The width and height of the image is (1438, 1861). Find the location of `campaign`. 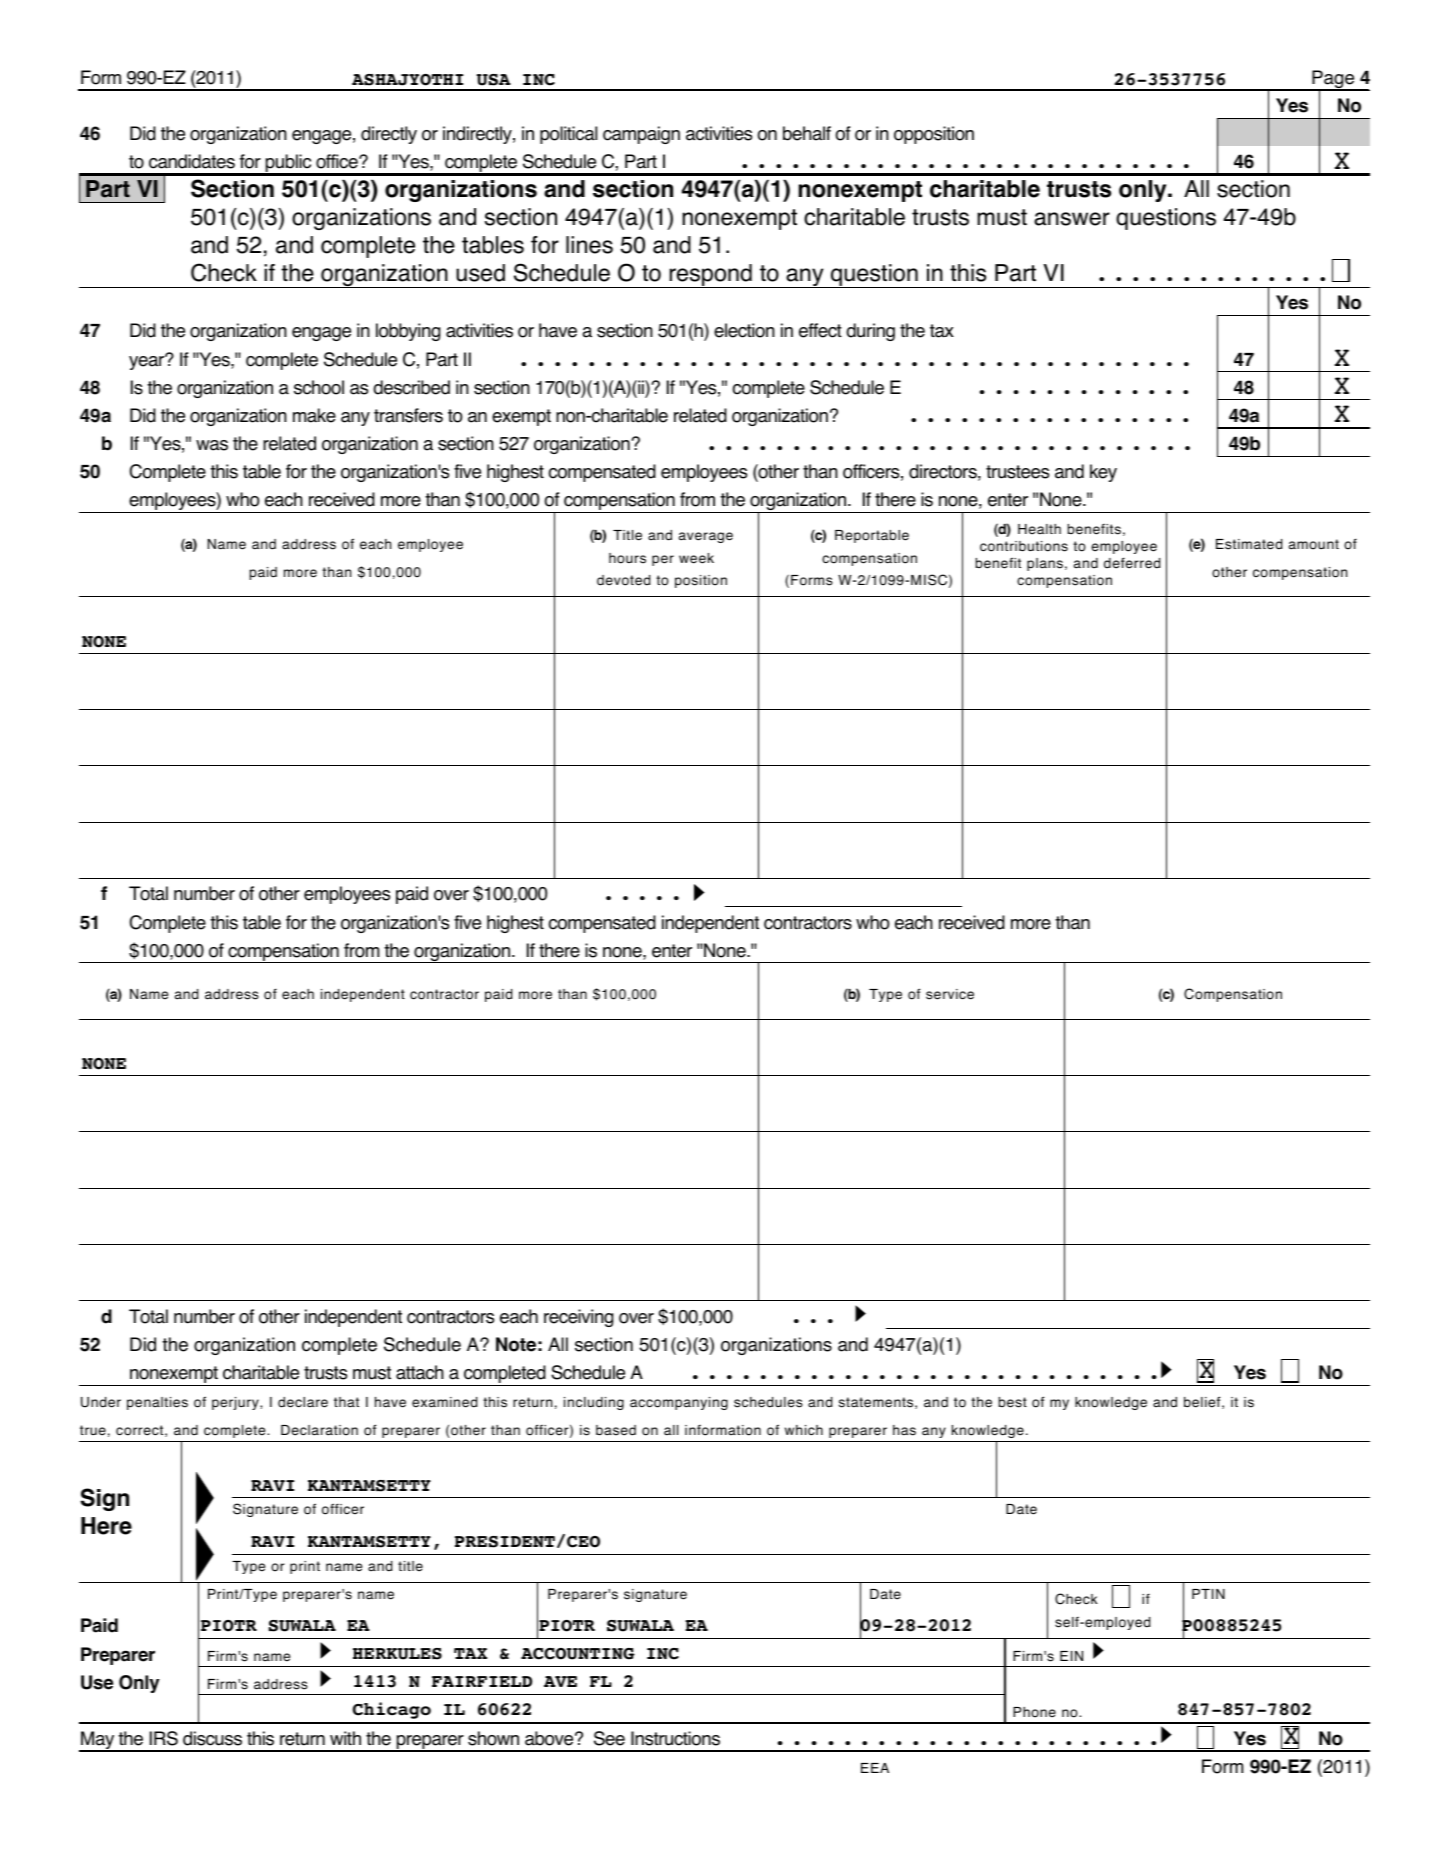

campaign is located at coordinates (641, 135).
